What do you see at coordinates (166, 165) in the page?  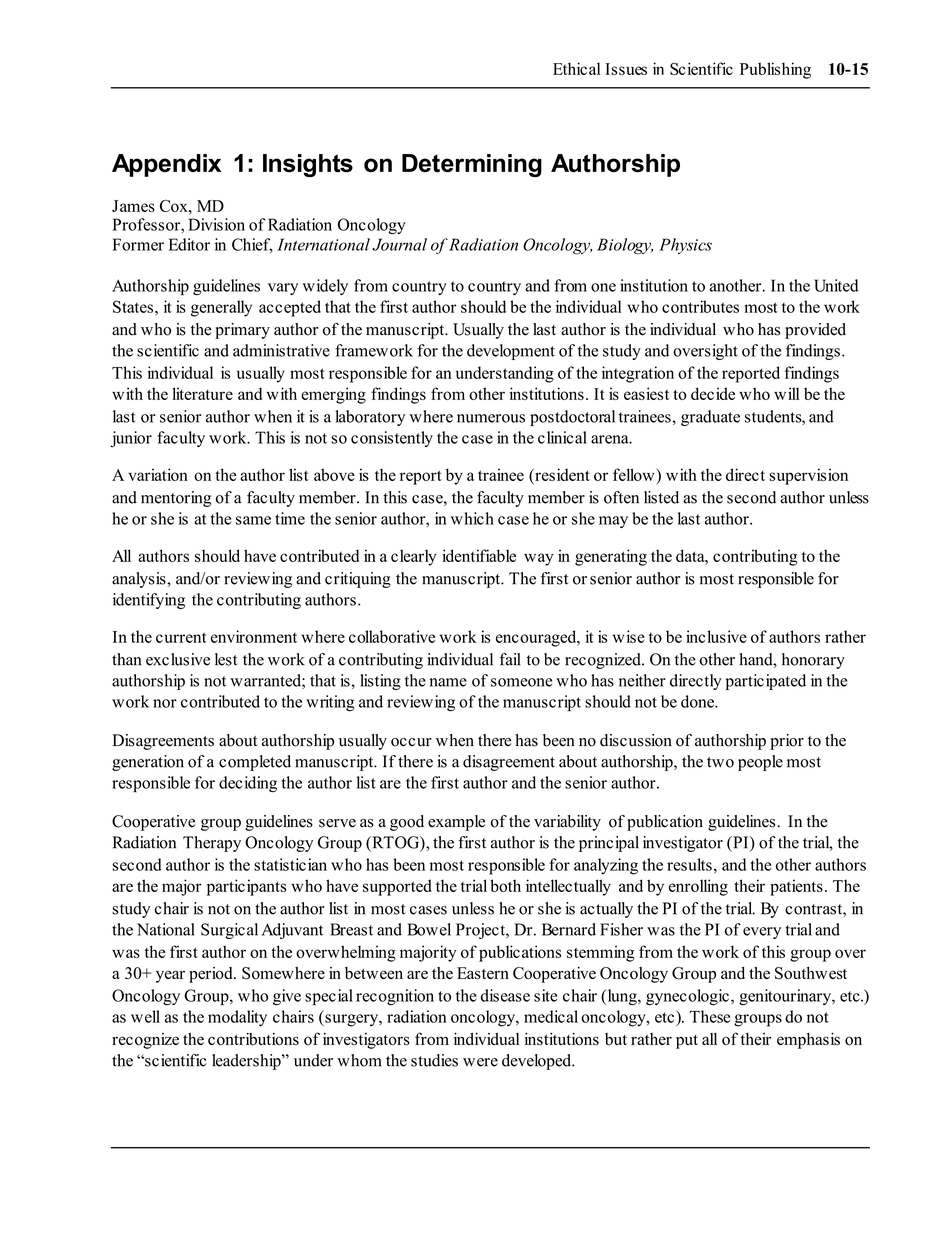 I see `Appendix` at bounding box center [166, 165].
